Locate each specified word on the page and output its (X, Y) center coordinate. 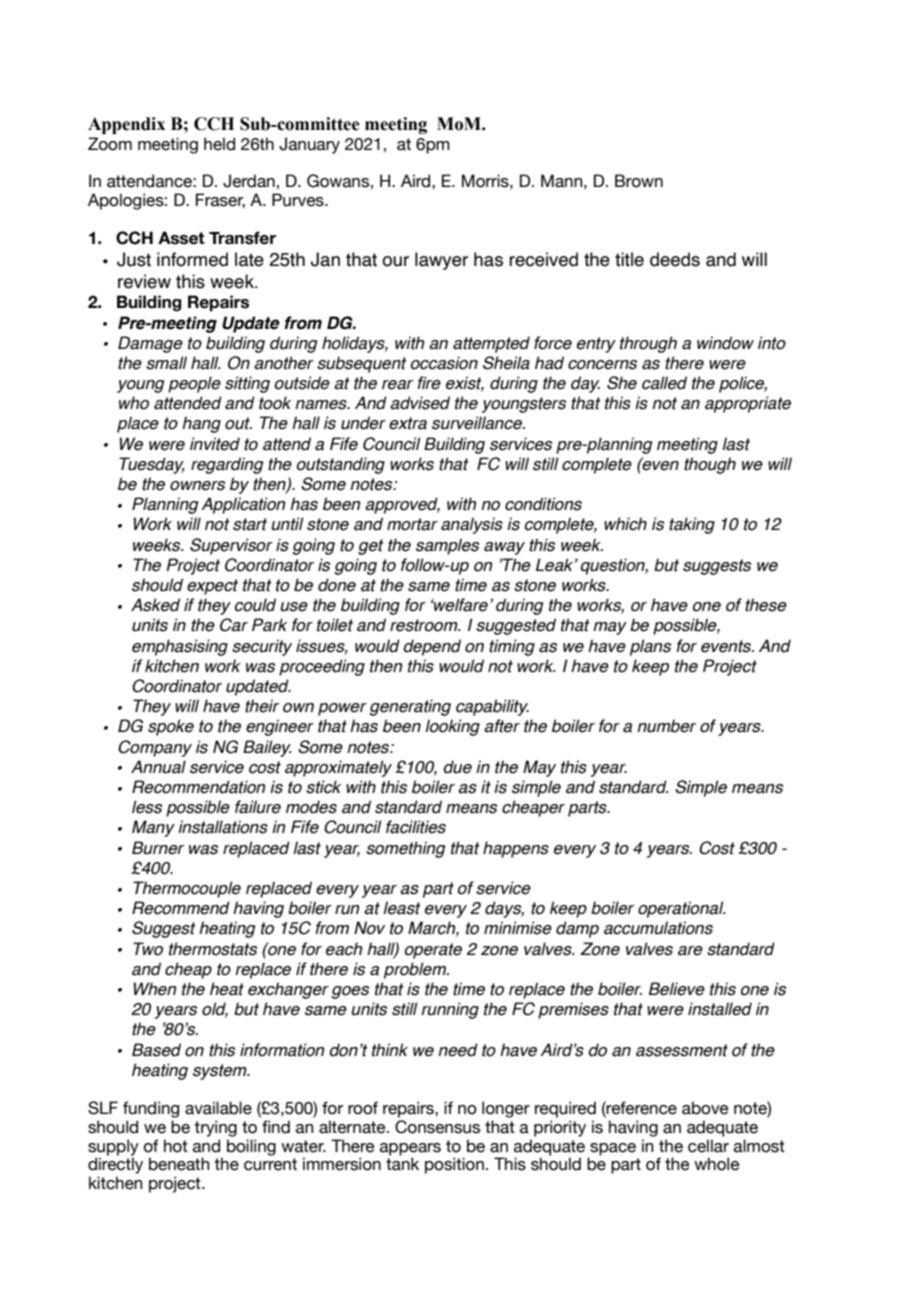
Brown (639, 181)
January (309, 145)
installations (223, 827)
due (457, 767)
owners (197, 486)
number (666, 726)
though (710, 465)
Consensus (437, 1127)
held (219, 144)
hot (176, 1146)
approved (402, 505)
